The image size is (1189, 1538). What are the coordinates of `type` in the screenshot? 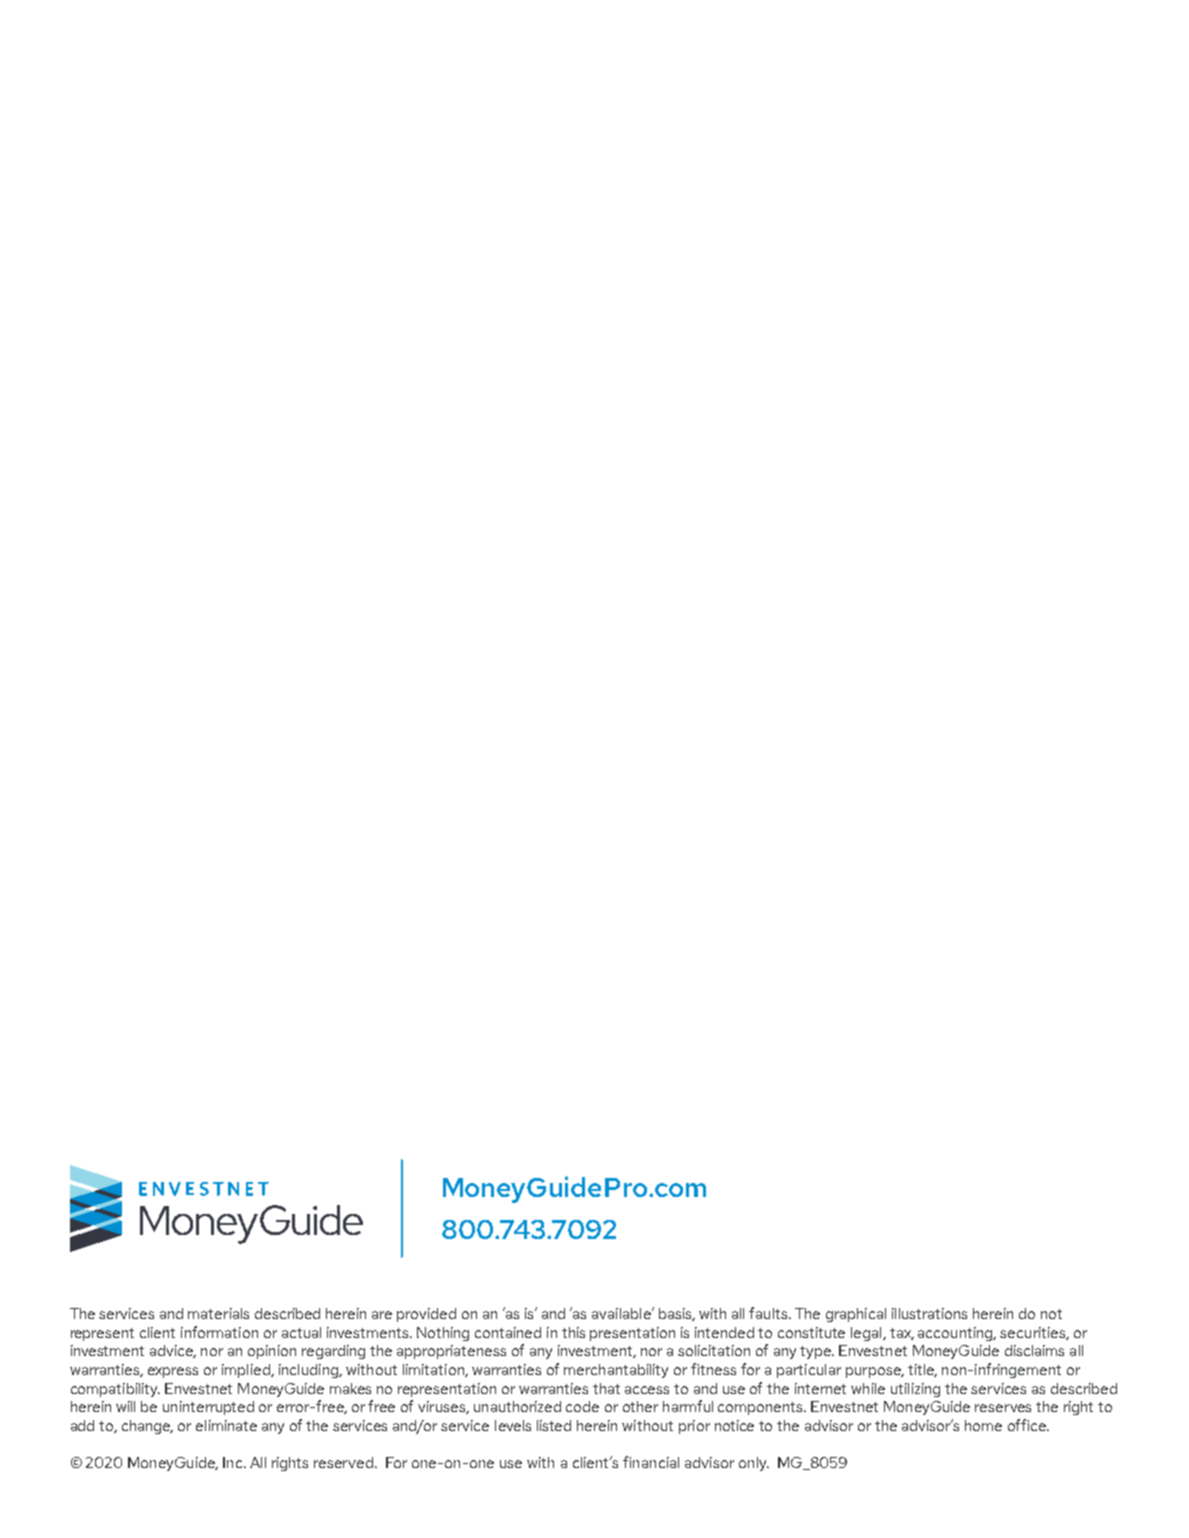 It's located at (817, 1352).
